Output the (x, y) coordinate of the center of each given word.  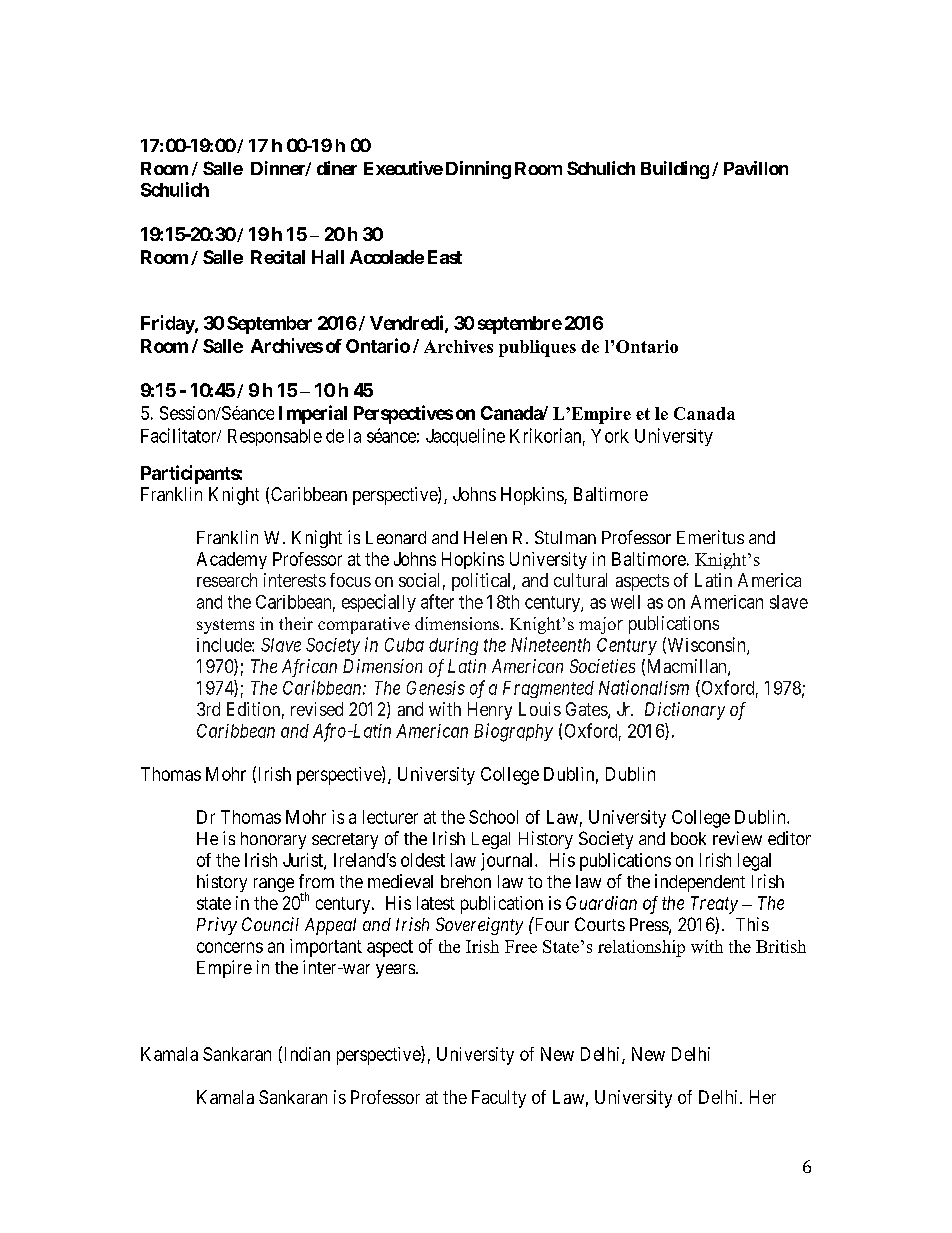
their (296, 623)
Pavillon (756, 168)
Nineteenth (550, 644)
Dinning (478, 170)
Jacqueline (465, 437)
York (610, 436)
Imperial (313, 414)
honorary (273, 840)
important (326, 948)
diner (337, 168)
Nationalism (644, 687)
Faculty (499, 1099)
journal (508, 862)
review (737, 838)
